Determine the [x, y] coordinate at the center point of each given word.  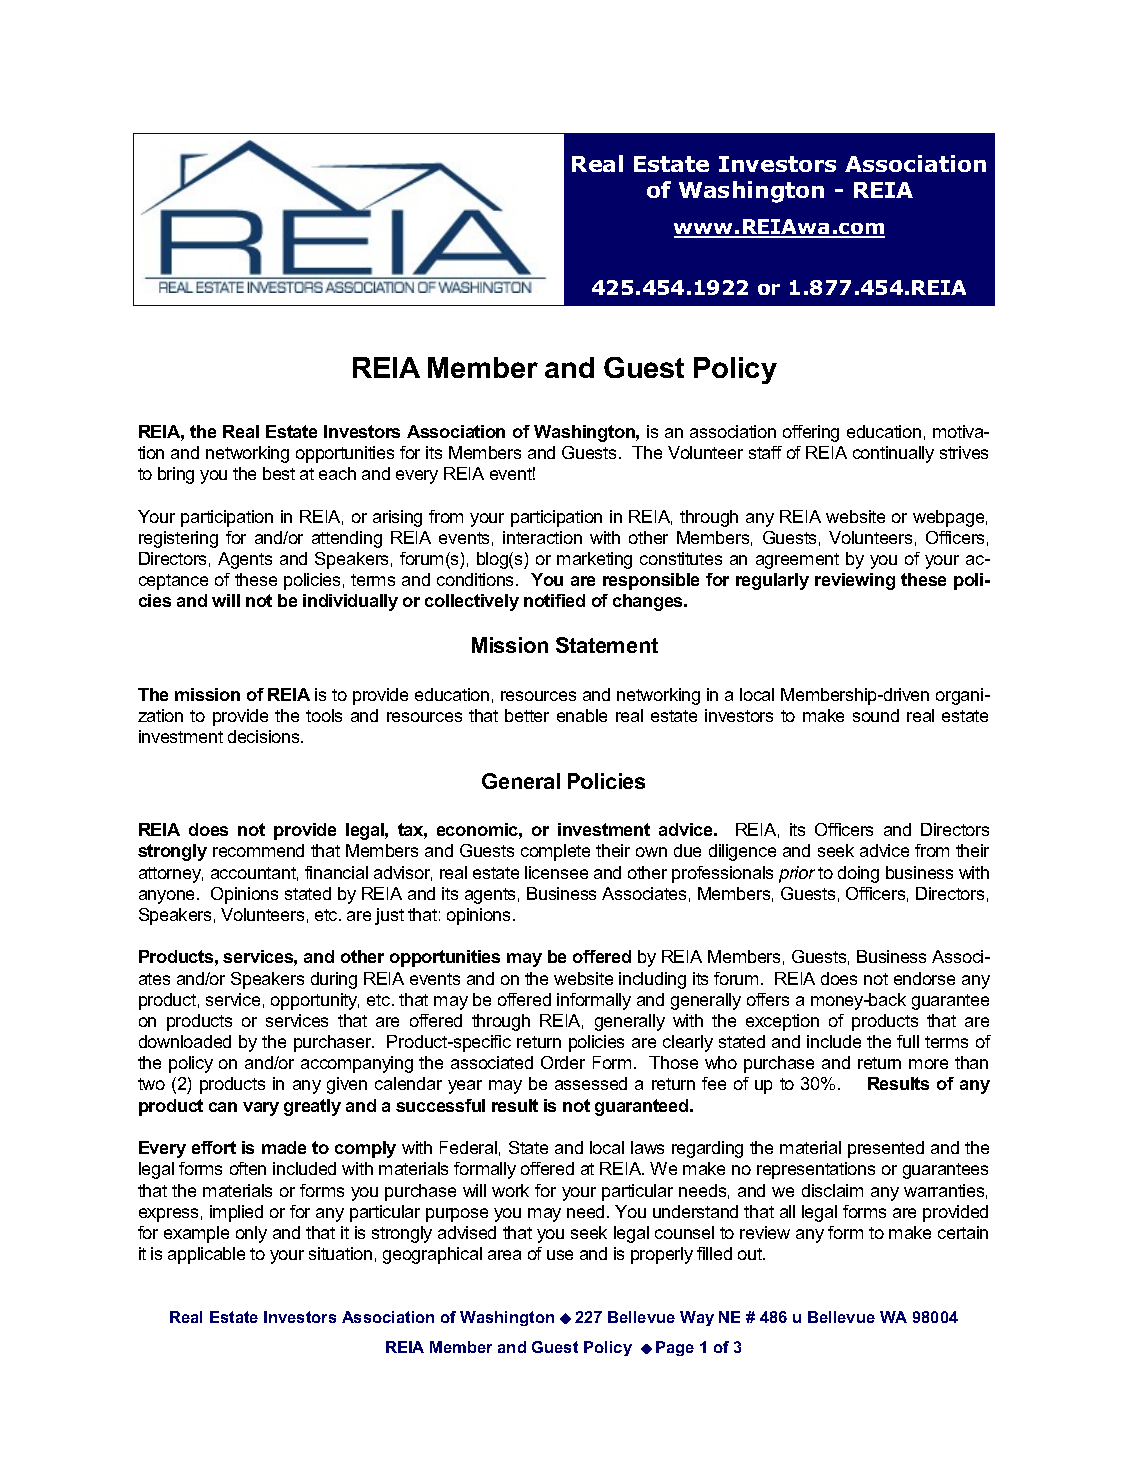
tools [324, 715]
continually [893, 454]
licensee [556, 872]
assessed [591, 1083]
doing [858, 874]
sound [876, 715]
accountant [254, 874]
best [279, 473]
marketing [594, 560]
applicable [206, 1255]
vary [261, 1109]
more [928, 1064]
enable [582, 715]
